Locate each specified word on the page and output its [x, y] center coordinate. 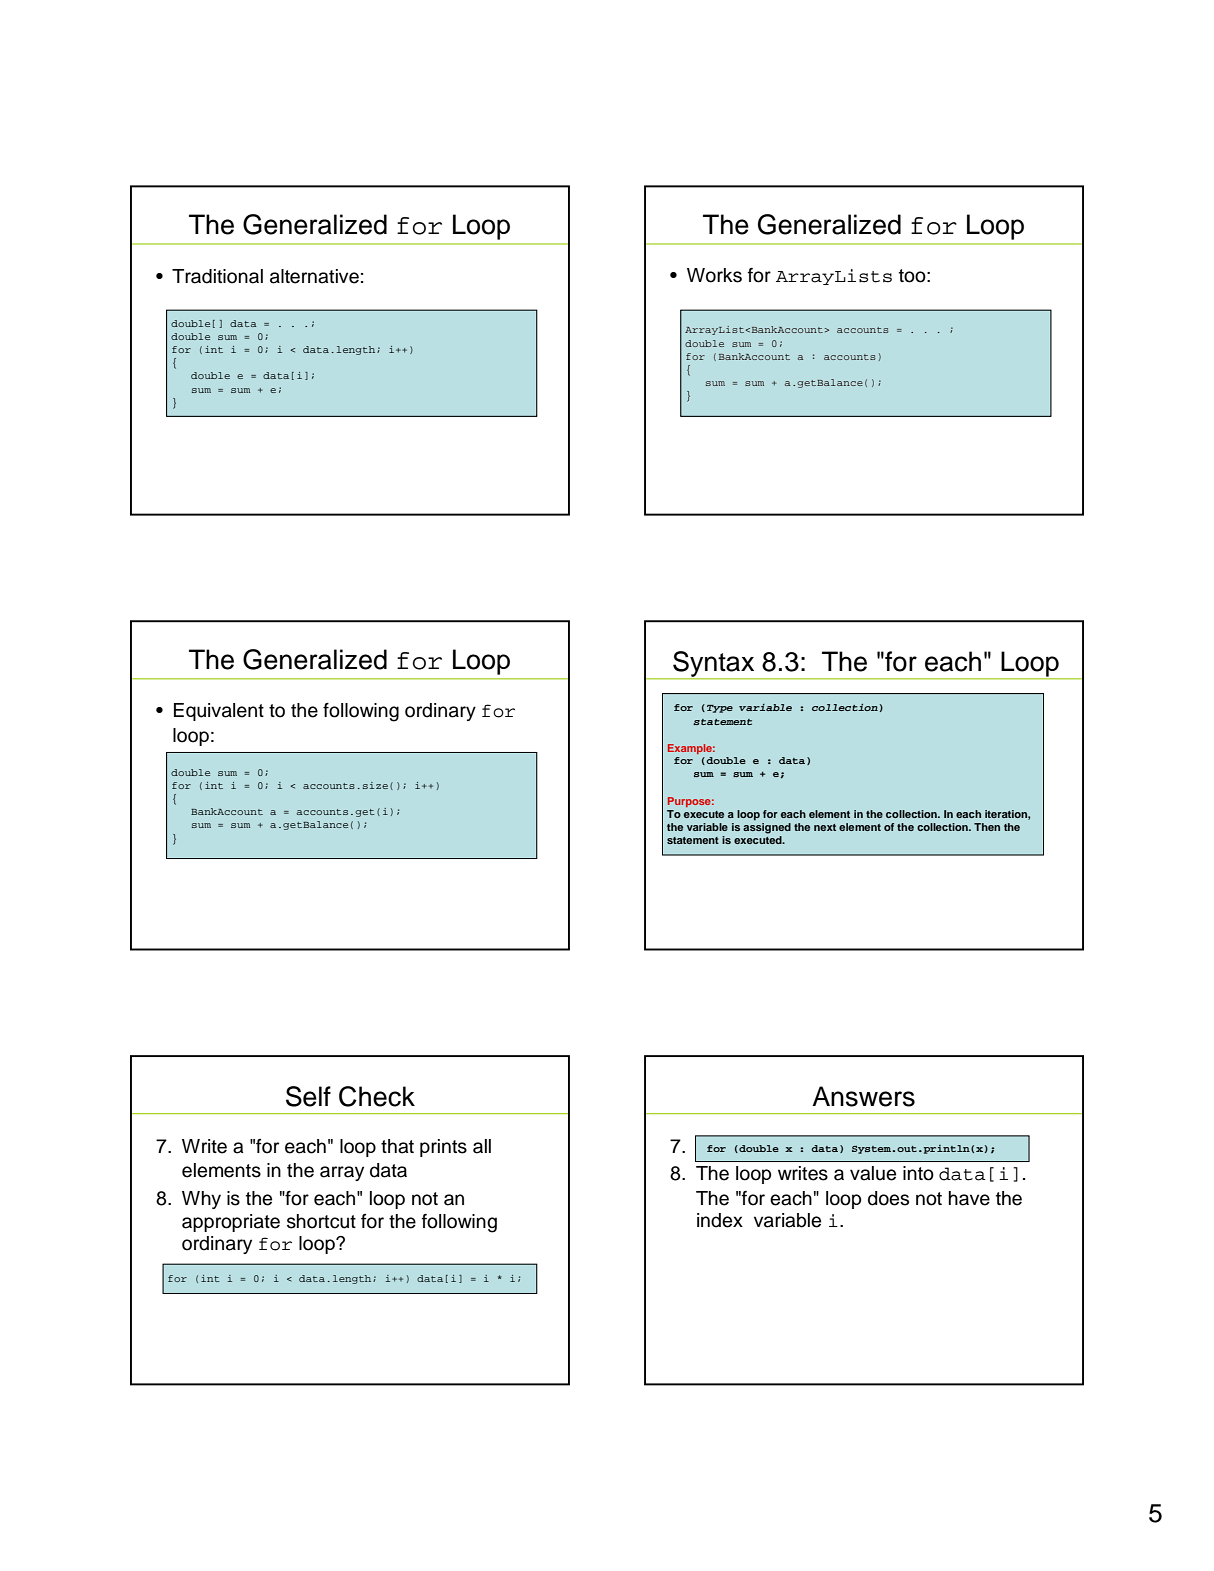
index [720, 1220]
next [825, 827]
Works [714, 275]
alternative [314, 276]
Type [720, 709]
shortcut [321, 1221]
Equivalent [219, 712]
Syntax [714, 665]
